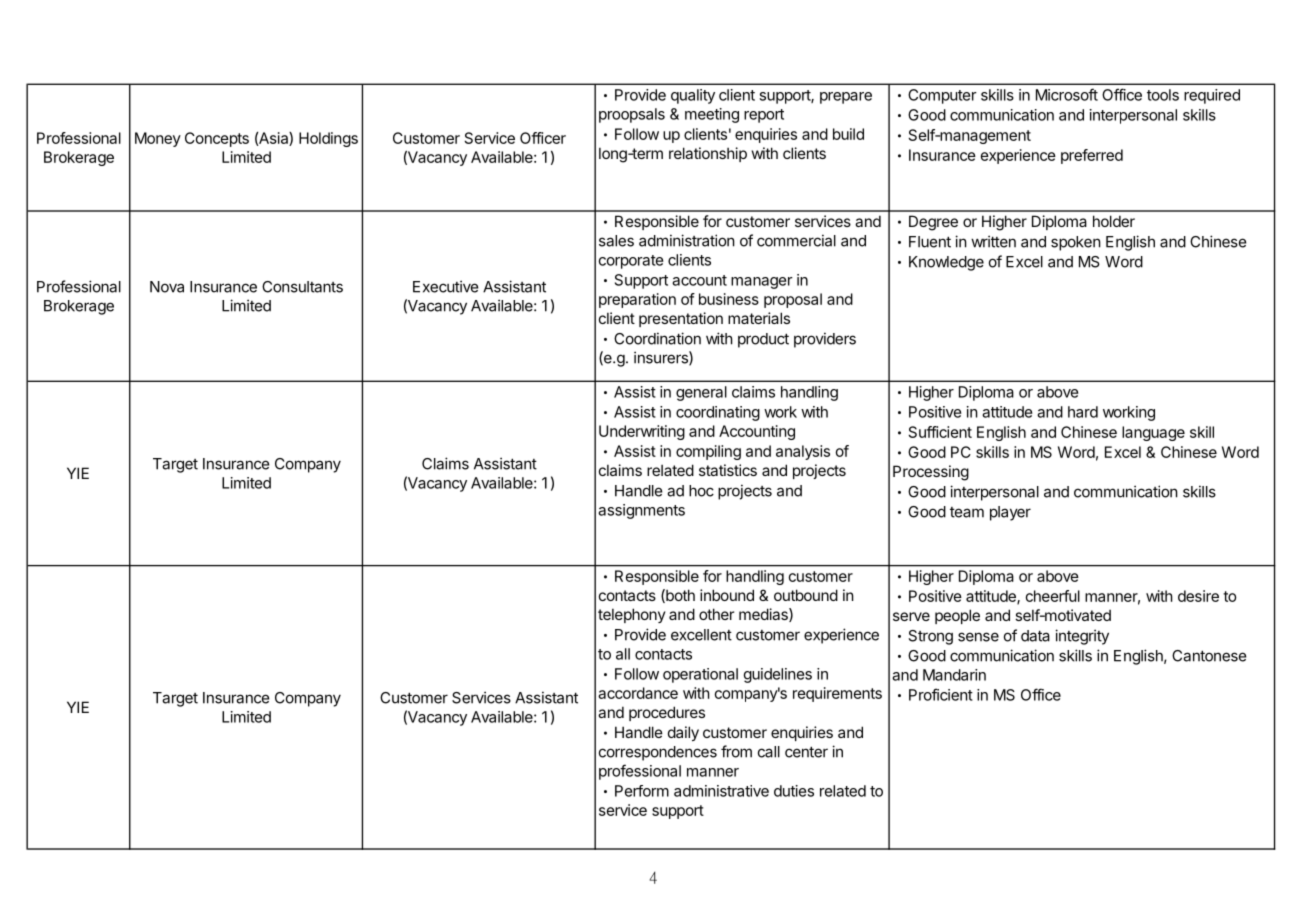 The height and width of the screenshot is (924, 1308). What do you see at coordinates (712, 115) in the screenshot?
I see `meeting` at bounding box center [712, 115].
